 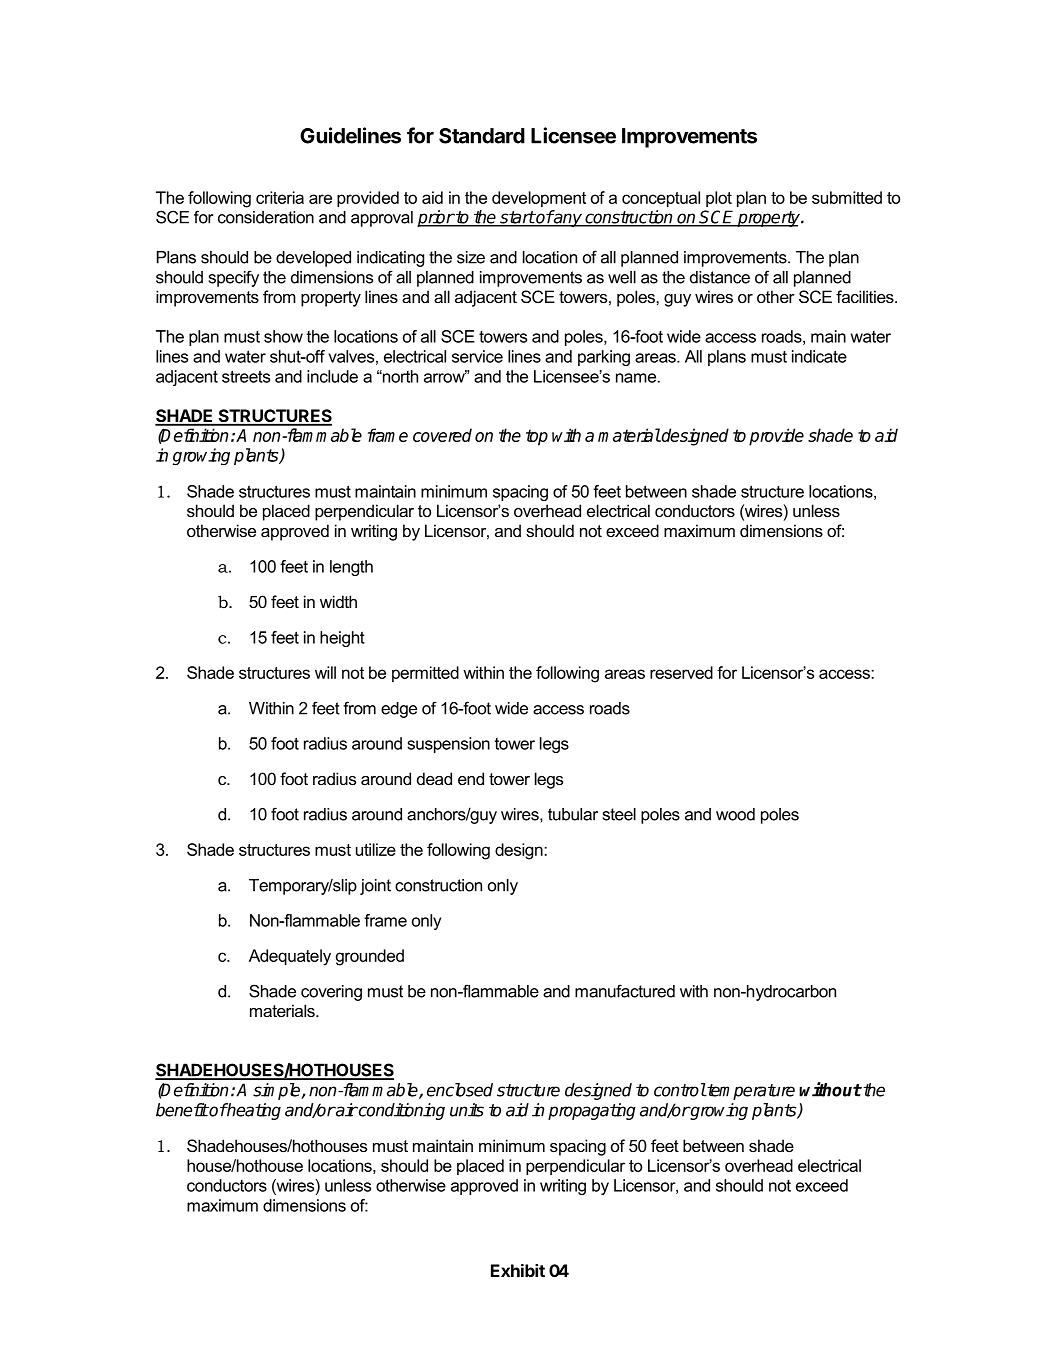 I want to click on suspension, so click(x=448, y=745).
